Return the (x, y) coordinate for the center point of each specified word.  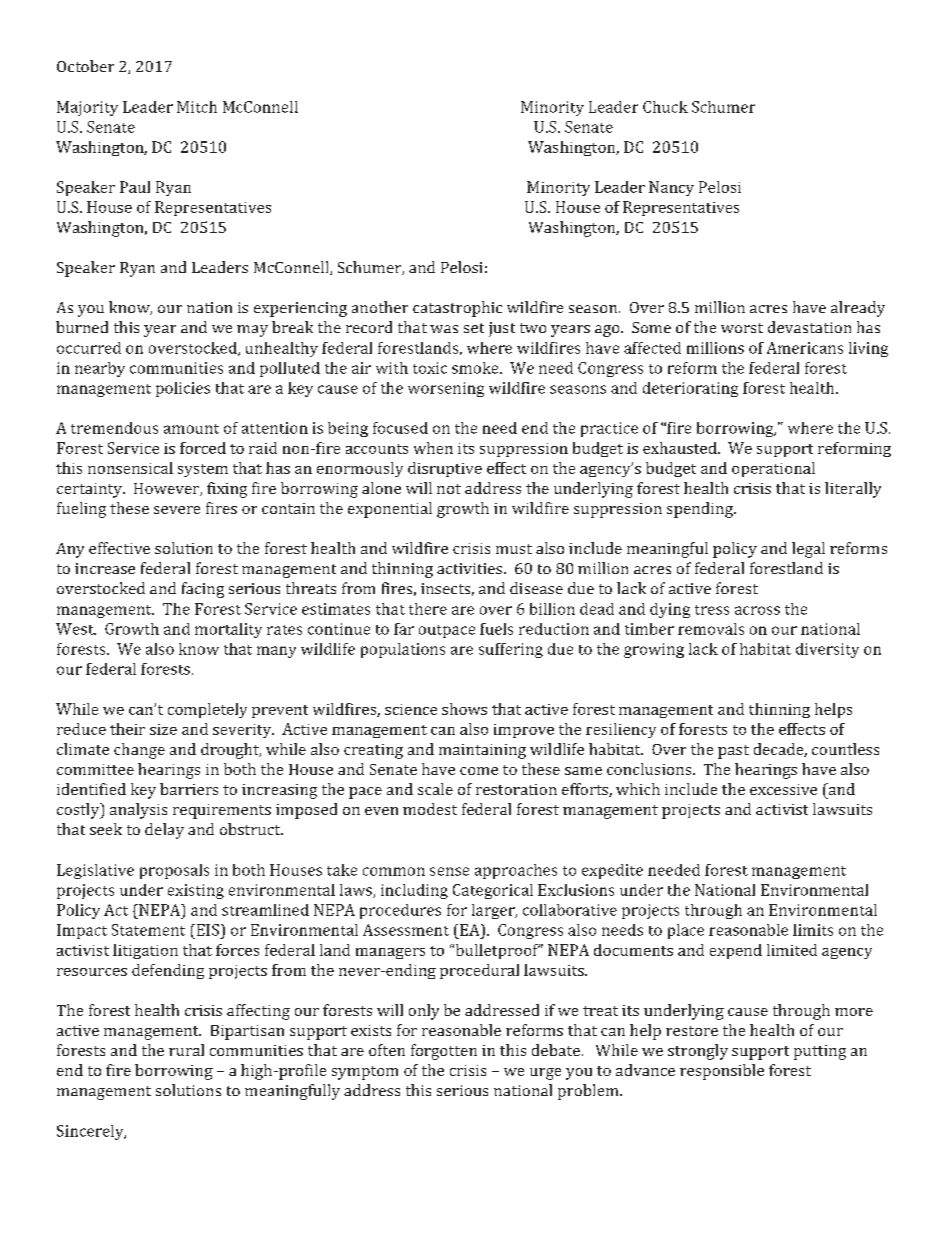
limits (813, 930)
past (733, 752)
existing (196, 891)
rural (186, 1050)
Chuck (665, 107)
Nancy (671, 188)
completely (207, 710)
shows (464, 709)
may (252, 331)
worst (742, 328)
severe (177, 510)
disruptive (445, 469)
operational (773, 469)
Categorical (493, 891)
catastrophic (457, 309)
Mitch (197, 107)
